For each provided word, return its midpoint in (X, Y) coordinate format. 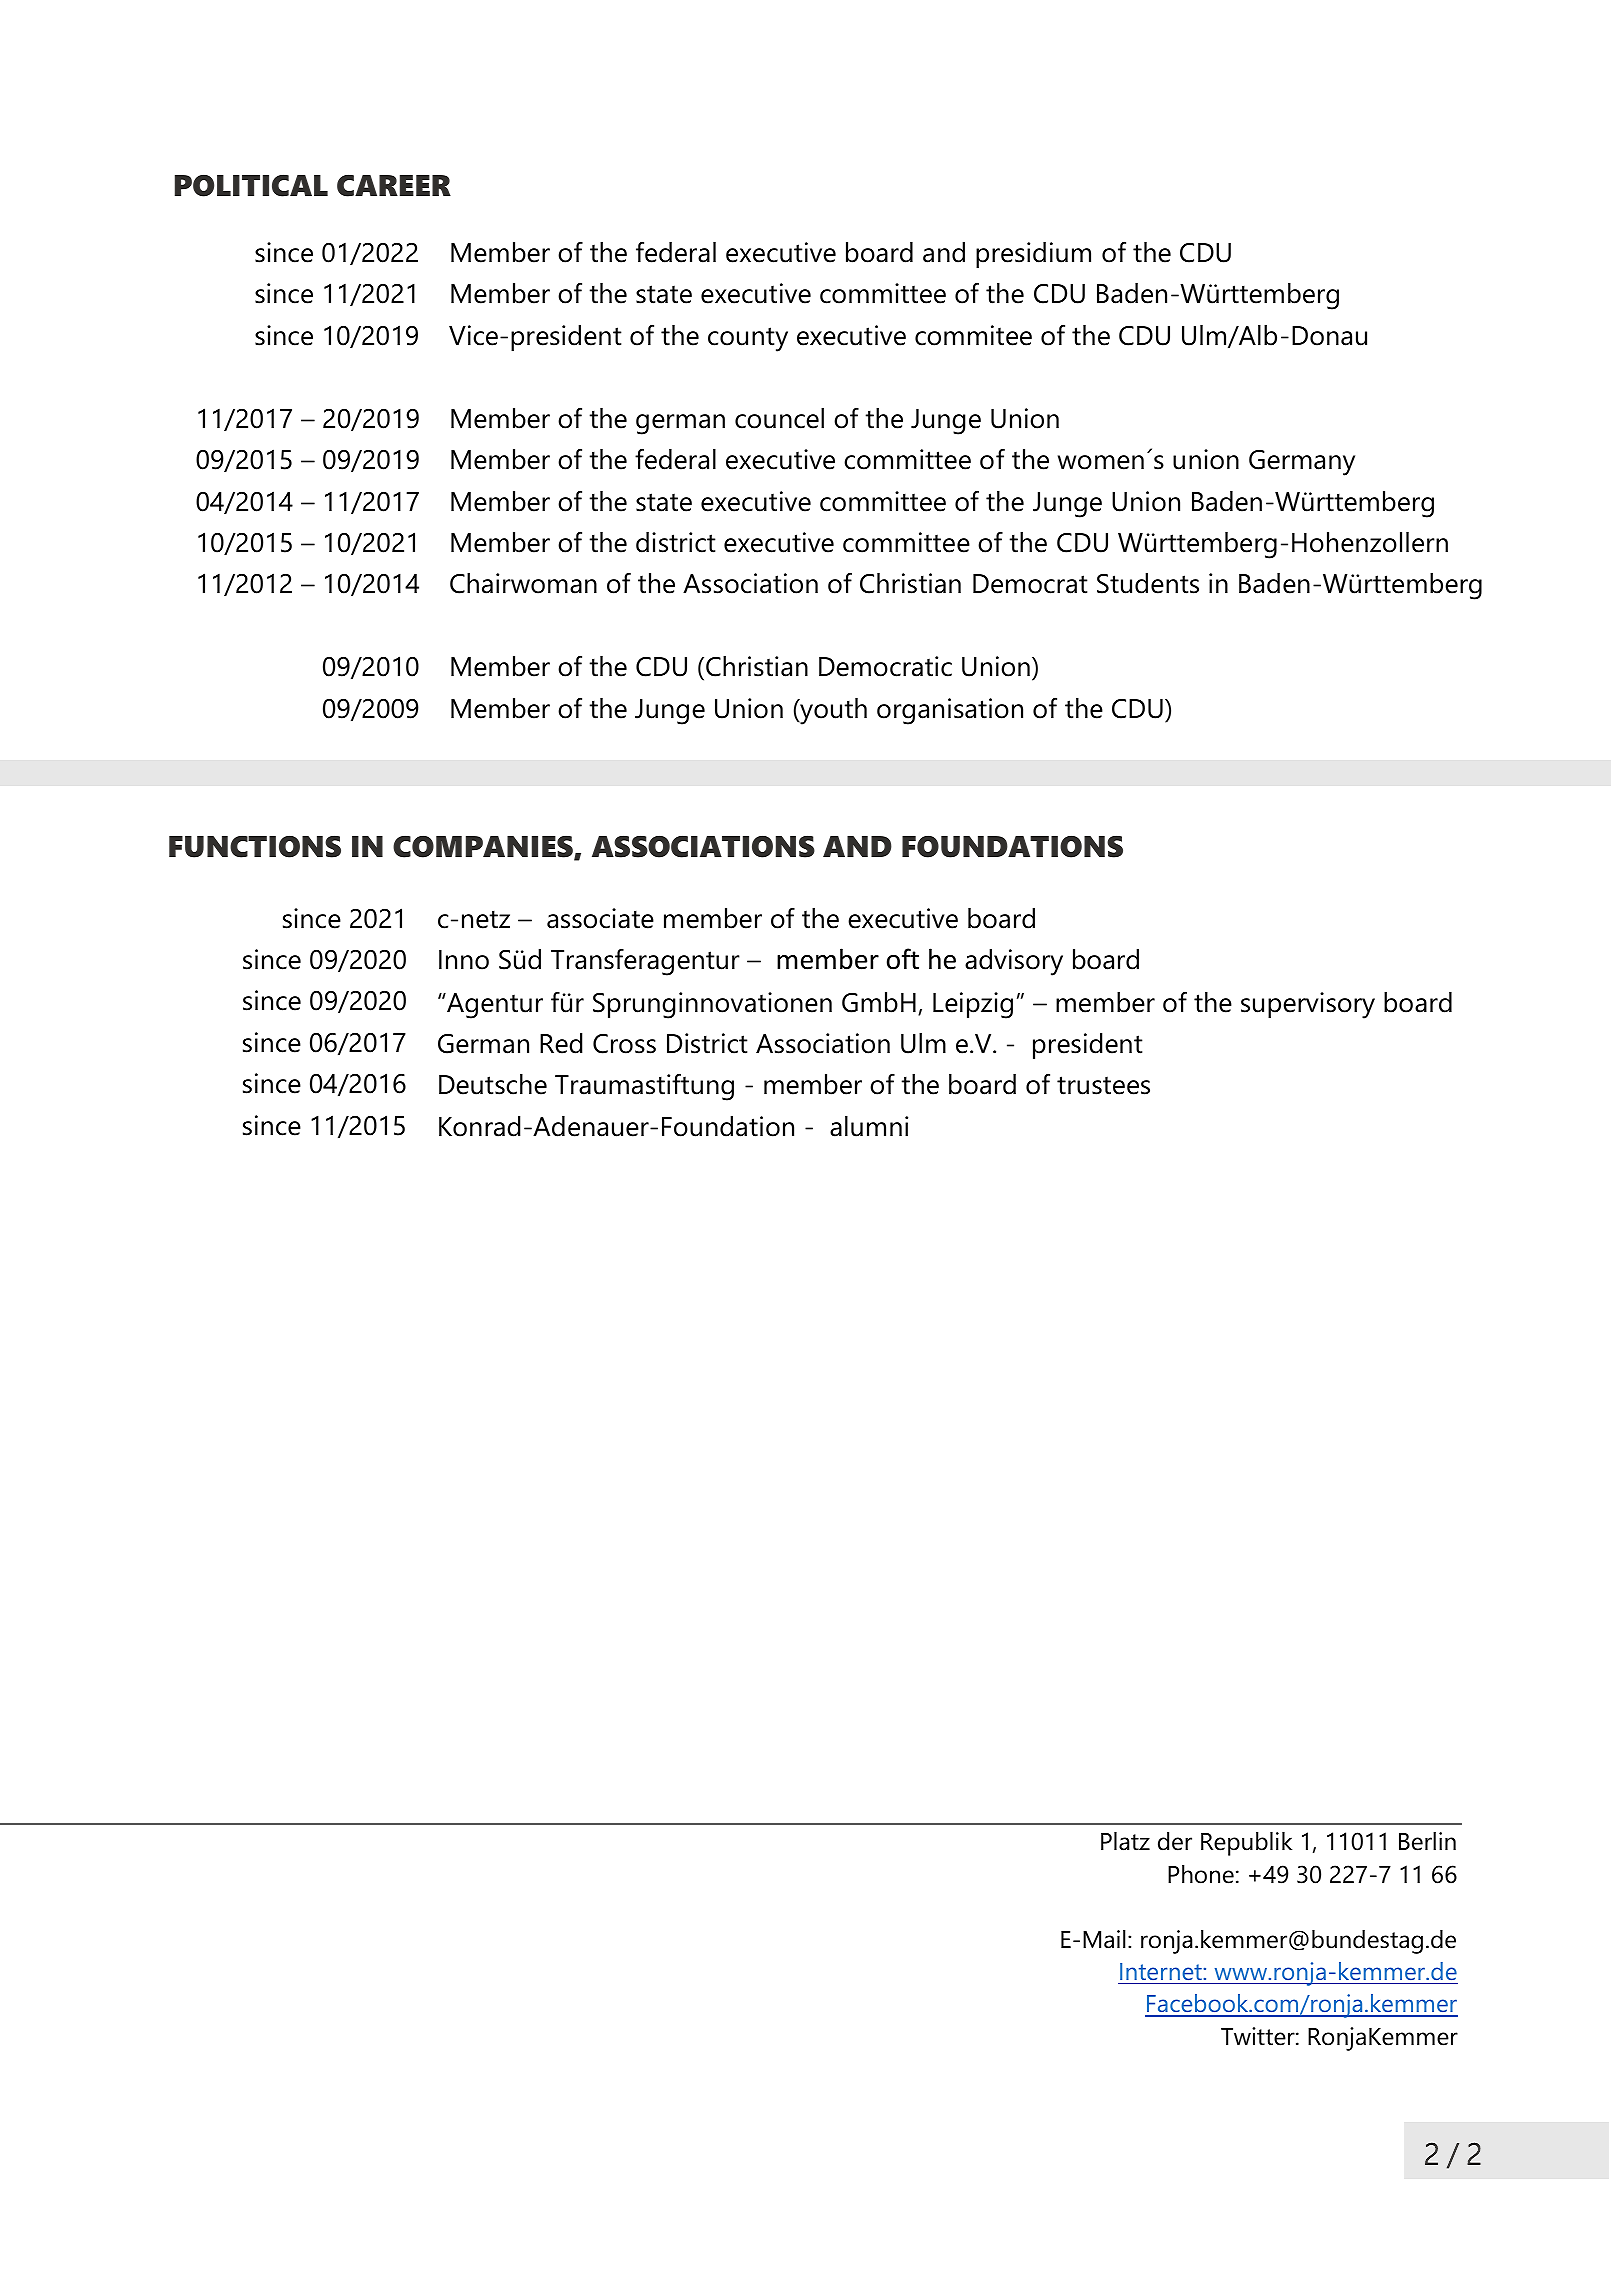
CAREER (394, 185)
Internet (1162, 1971)
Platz (1125, 1841)
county (748, 339)
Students (1148, 583)
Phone (1201, 1874)
